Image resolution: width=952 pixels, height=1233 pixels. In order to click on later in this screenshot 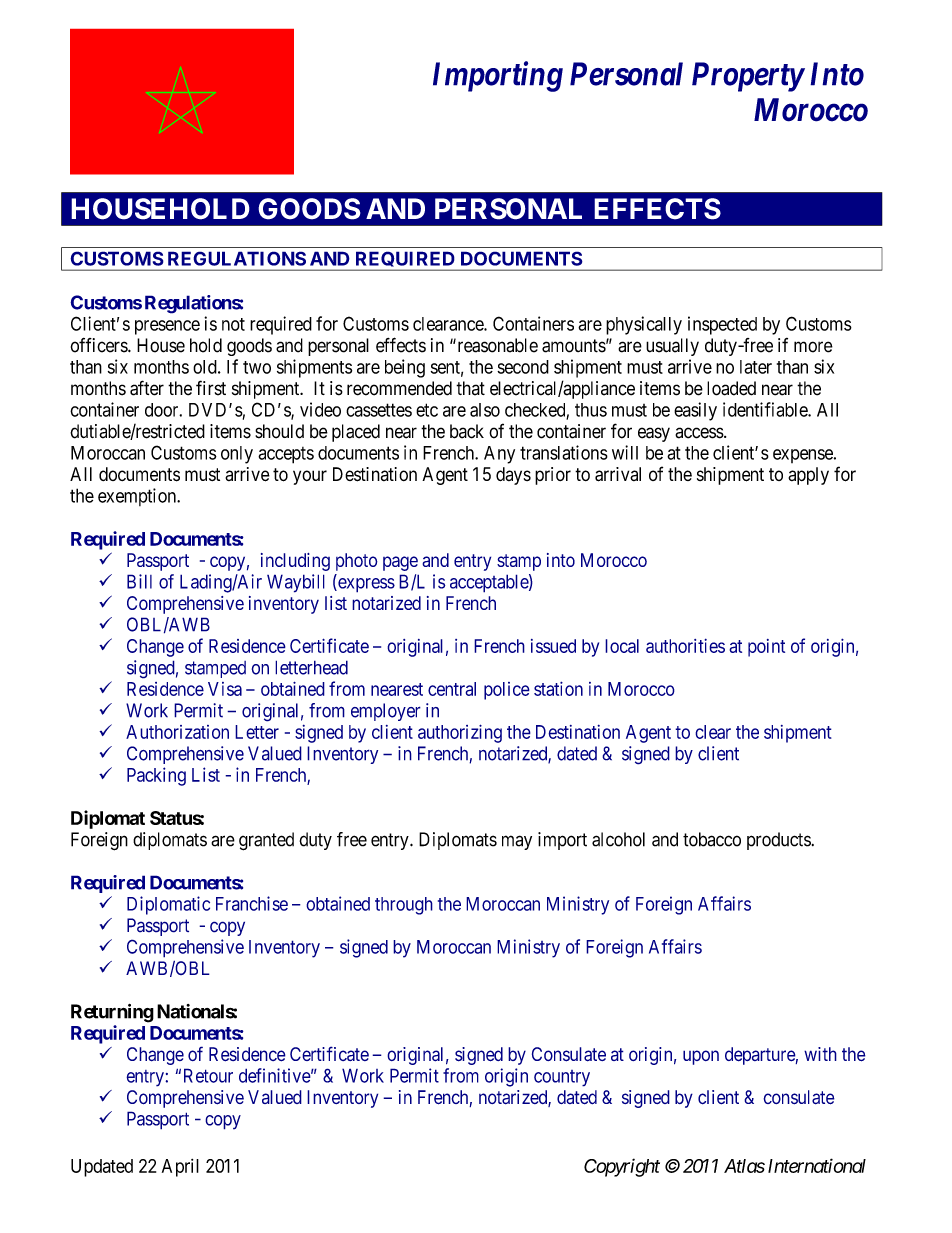, I will do `click(756, 367)`.
